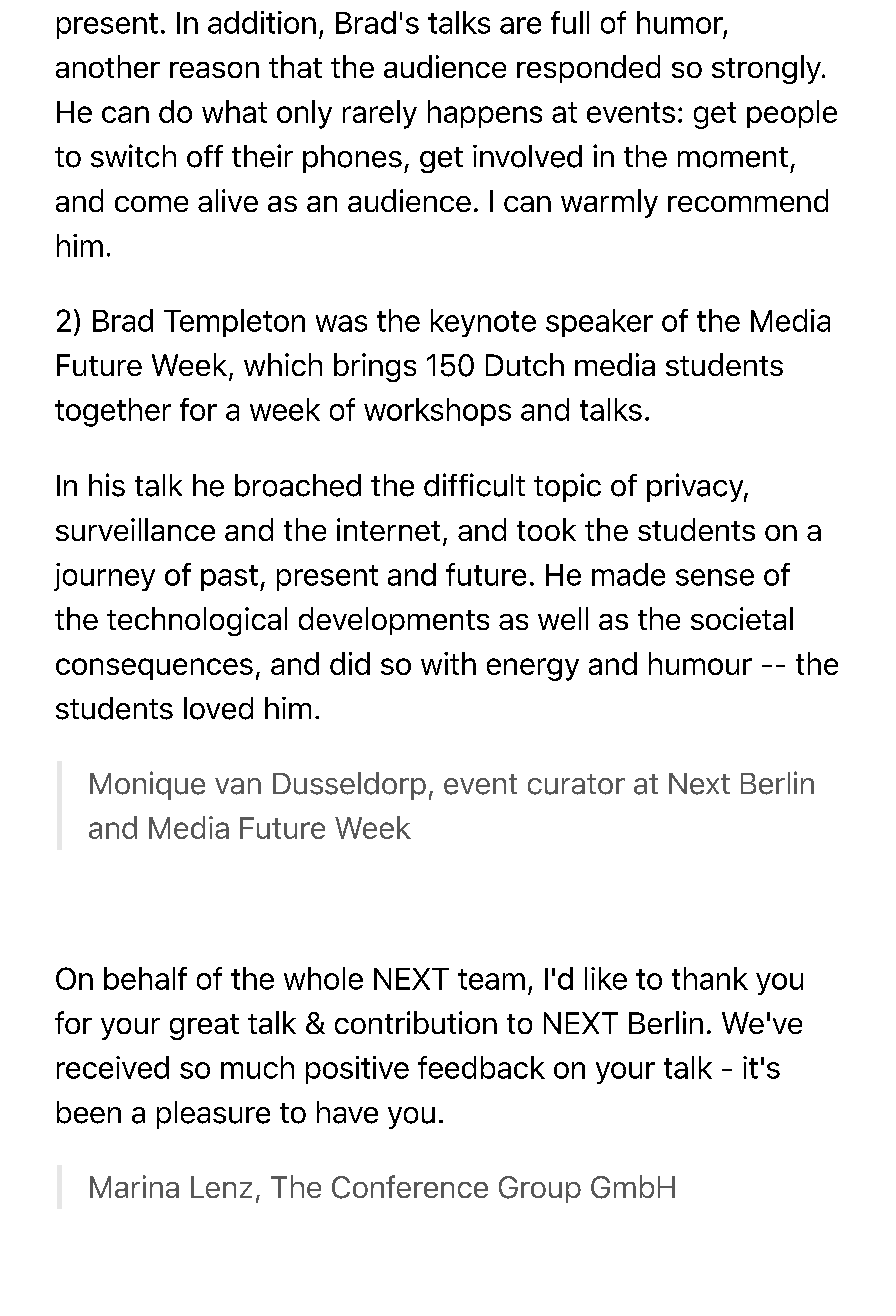 Image resolution: width=896 pixels, height=1316 pixels. Describe the element at coordinates (134, 1186) in the image. I see `Marina` at that location.
